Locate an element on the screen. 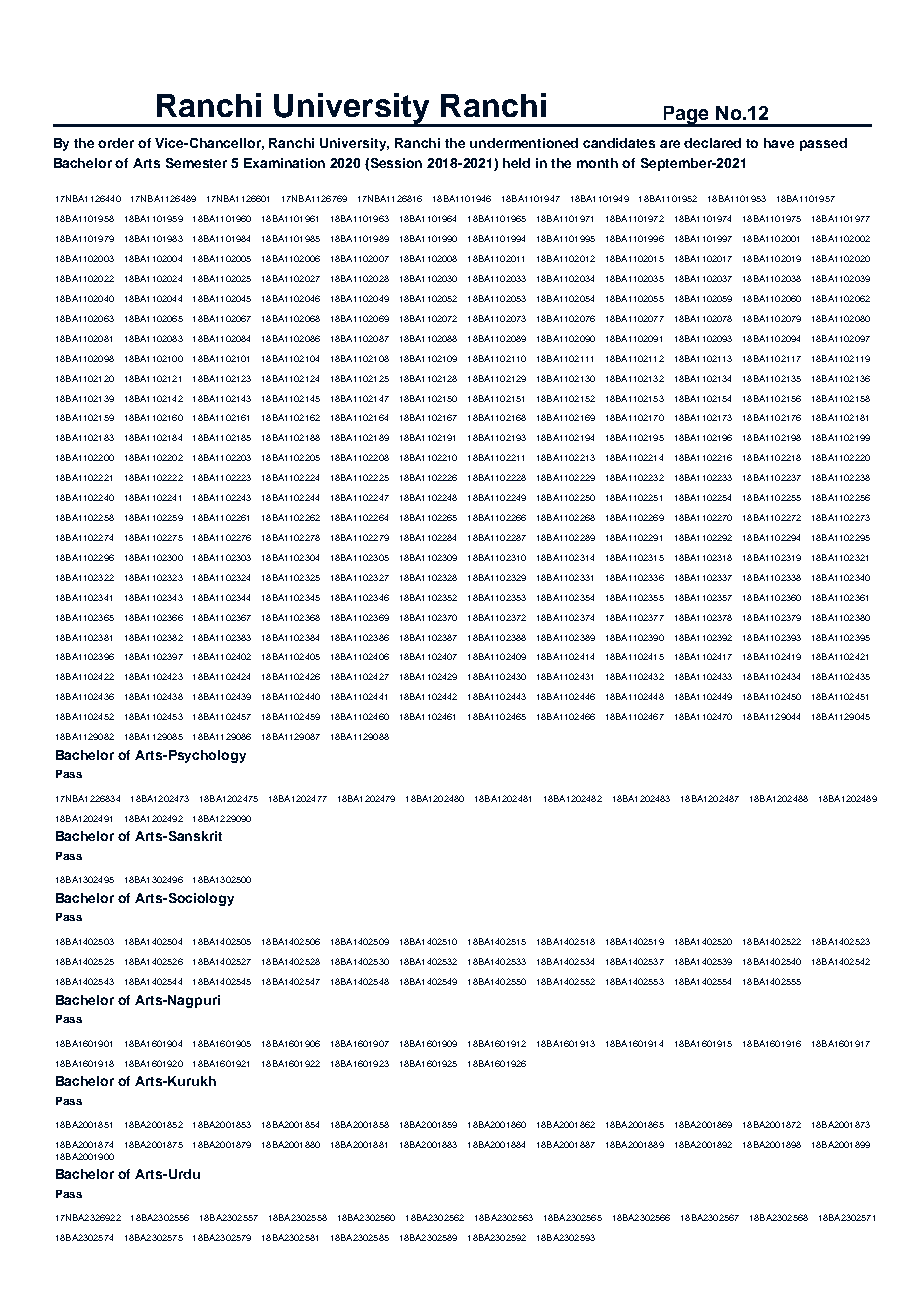 The image size is (924, 1308). candidates is located at coordinates (619, 143).
